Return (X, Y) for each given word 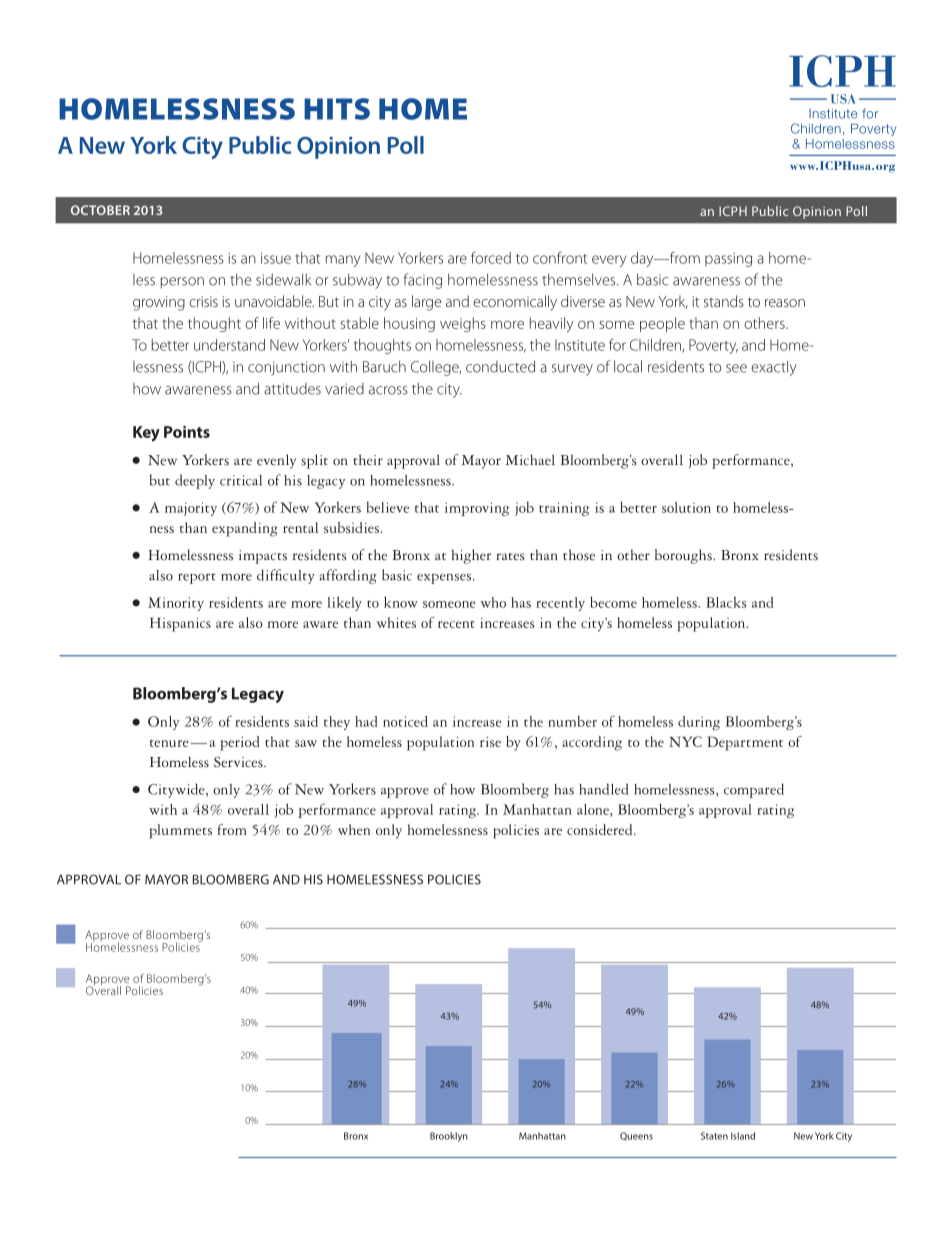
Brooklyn (449, 1137)
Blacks (726, 602)
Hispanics (180, 624)
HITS (337, 109)
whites (396, 622)
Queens (636, 1136)
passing (728, 260)
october (100, 210)
